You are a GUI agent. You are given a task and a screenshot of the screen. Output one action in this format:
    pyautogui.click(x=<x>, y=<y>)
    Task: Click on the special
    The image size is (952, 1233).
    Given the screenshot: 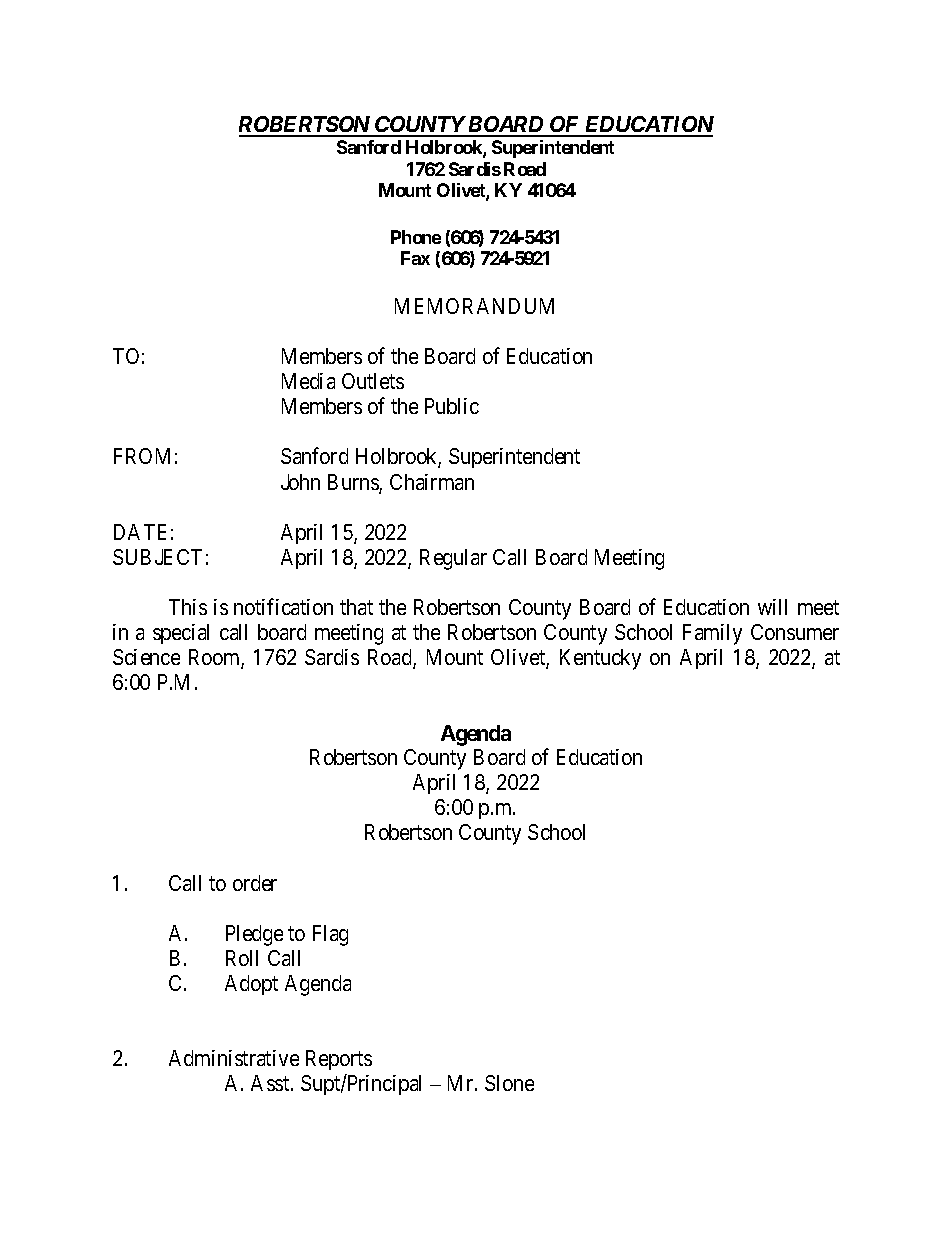 What is the action you would take?
    pyautogui.click(x=181, y=634)
